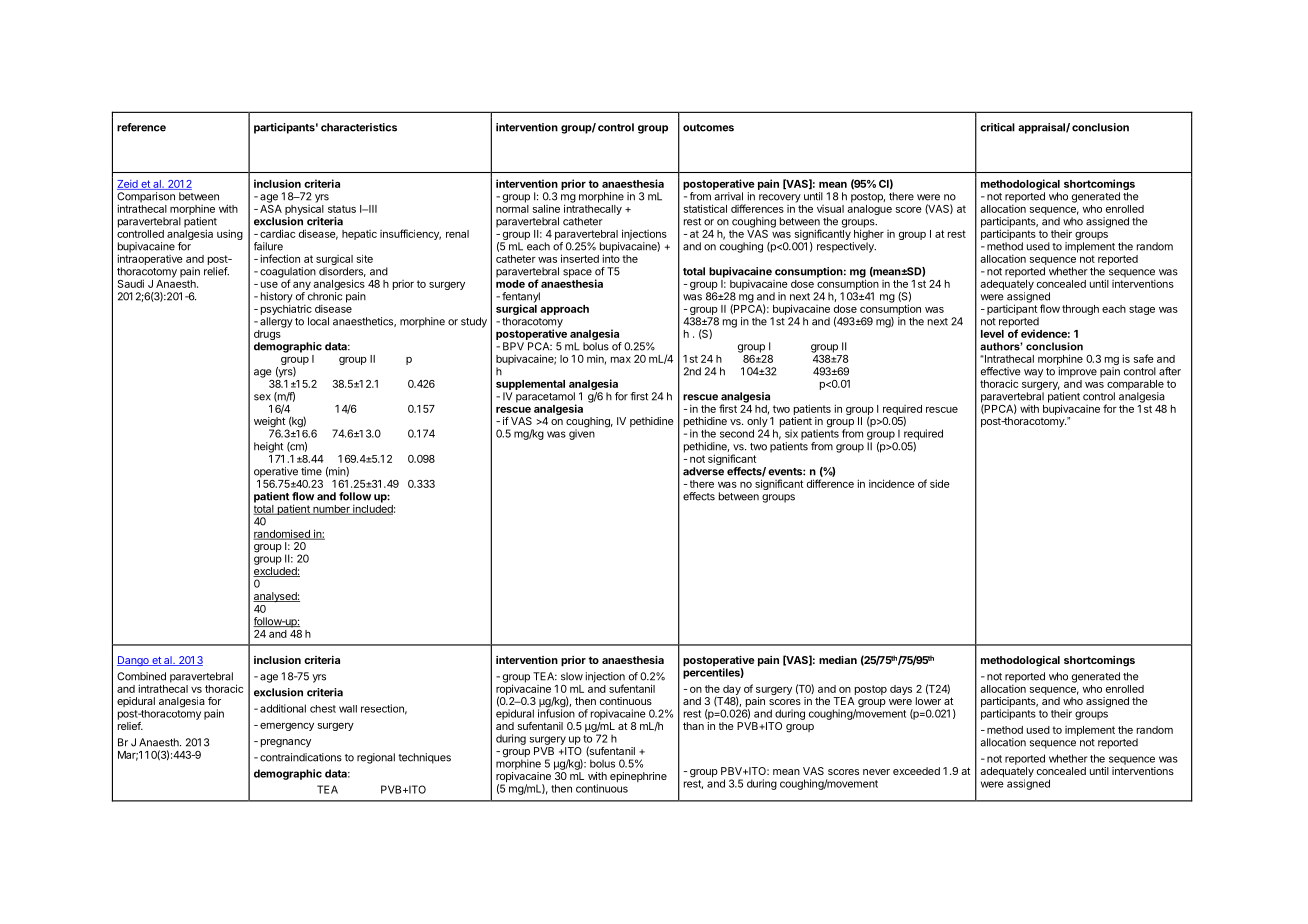 The image size is (1308, 924). Describe the element at coordinates (572, 676) in the screenshot. I see `slow` at that location.
